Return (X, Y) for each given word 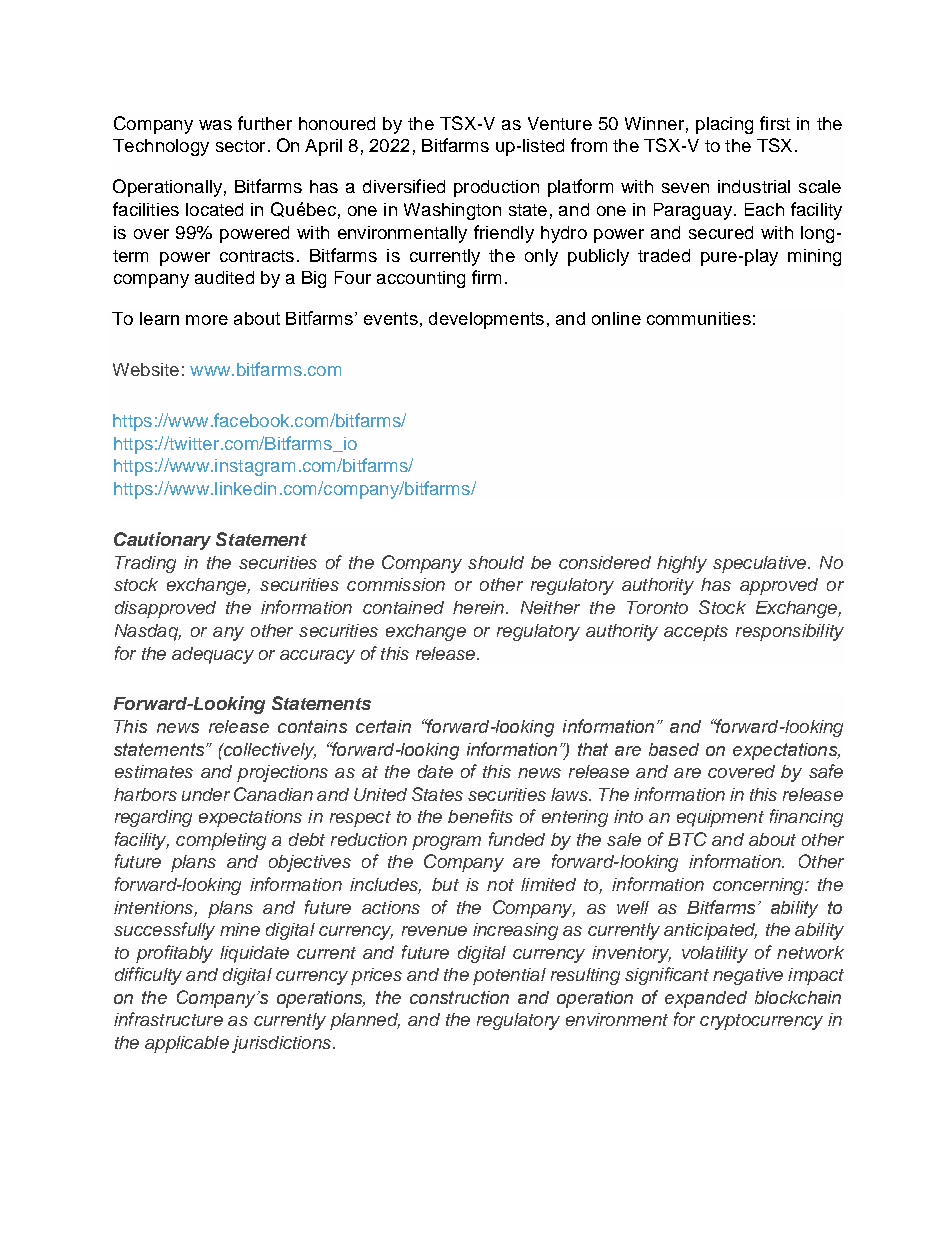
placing (724, 125)
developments (486, 320)
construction (459, 997)
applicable (187, 1044)
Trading (145, 564)
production (496, 188)
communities (699, 318)
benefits (480, 816)
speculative (759, 564)
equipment (720, 818)
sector (240, 146)
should (496, 562)
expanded (706, 999)
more (207, 320)
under (206, 794)
